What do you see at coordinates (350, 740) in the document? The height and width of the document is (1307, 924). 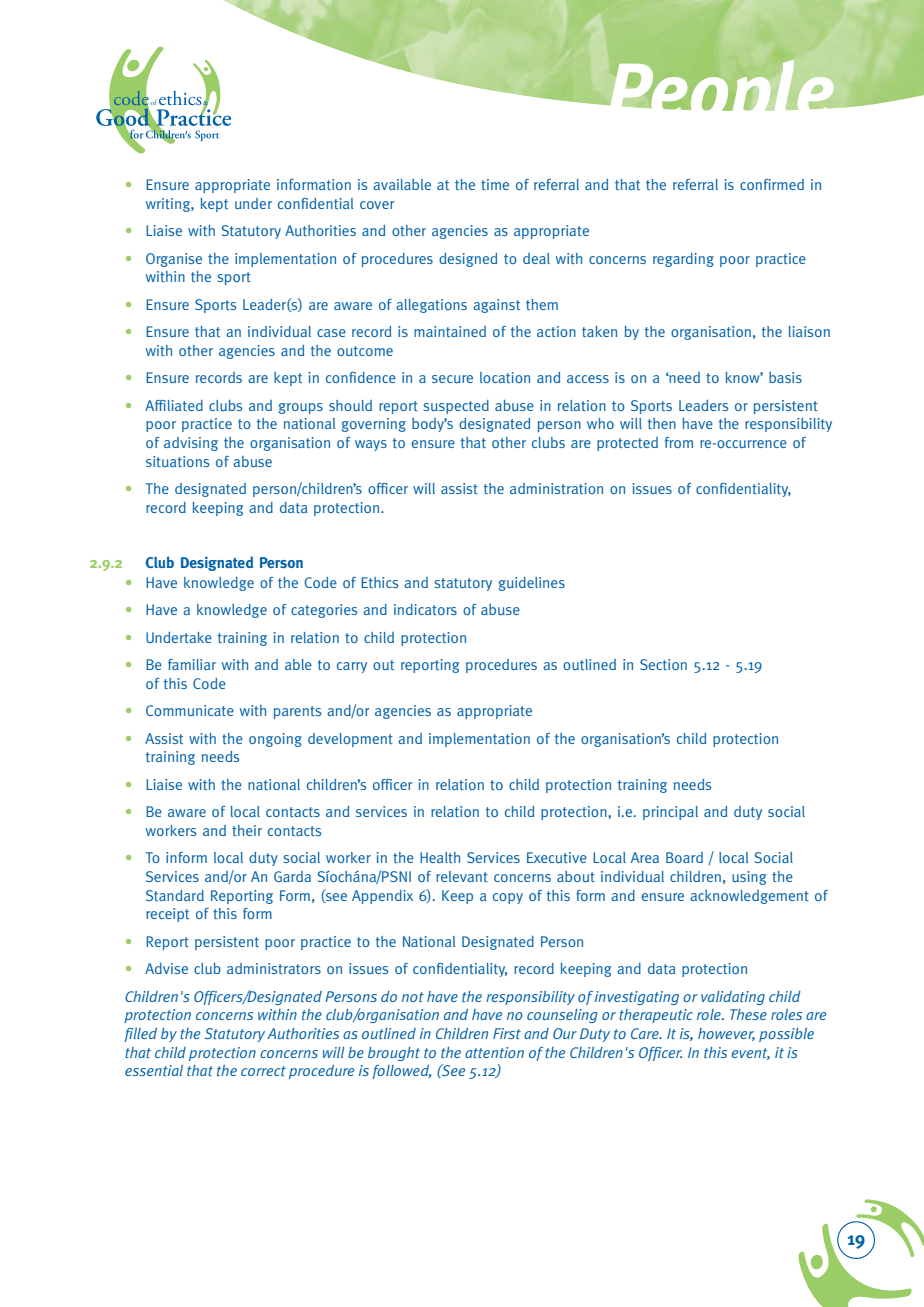 I see `development` at bounding box center [350, 740].
